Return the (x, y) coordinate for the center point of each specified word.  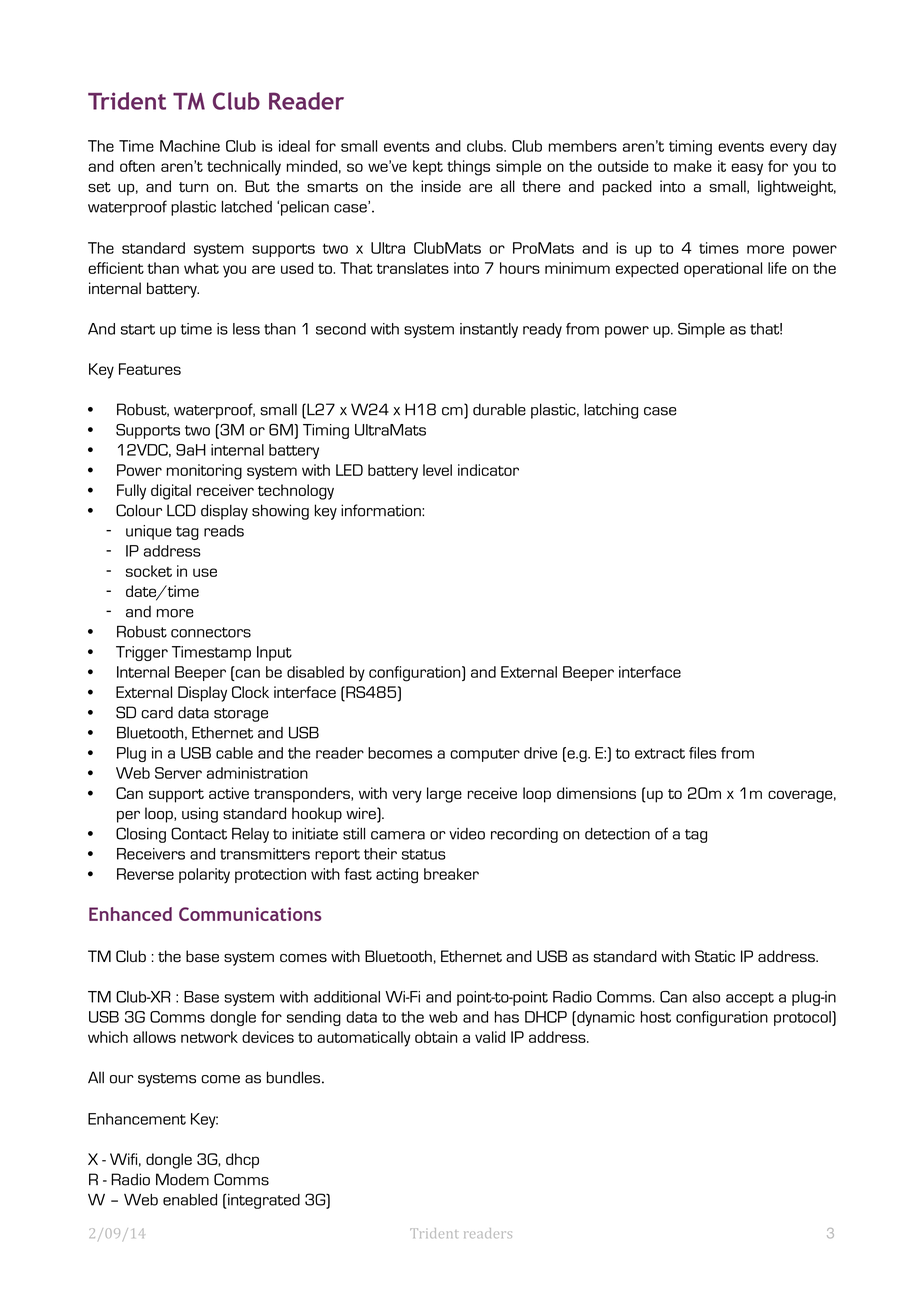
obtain (436, 1037)
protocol (803, 1018)
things (468, 168)
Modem (182, 1179)
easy (747, 169)
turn (193, 187)
